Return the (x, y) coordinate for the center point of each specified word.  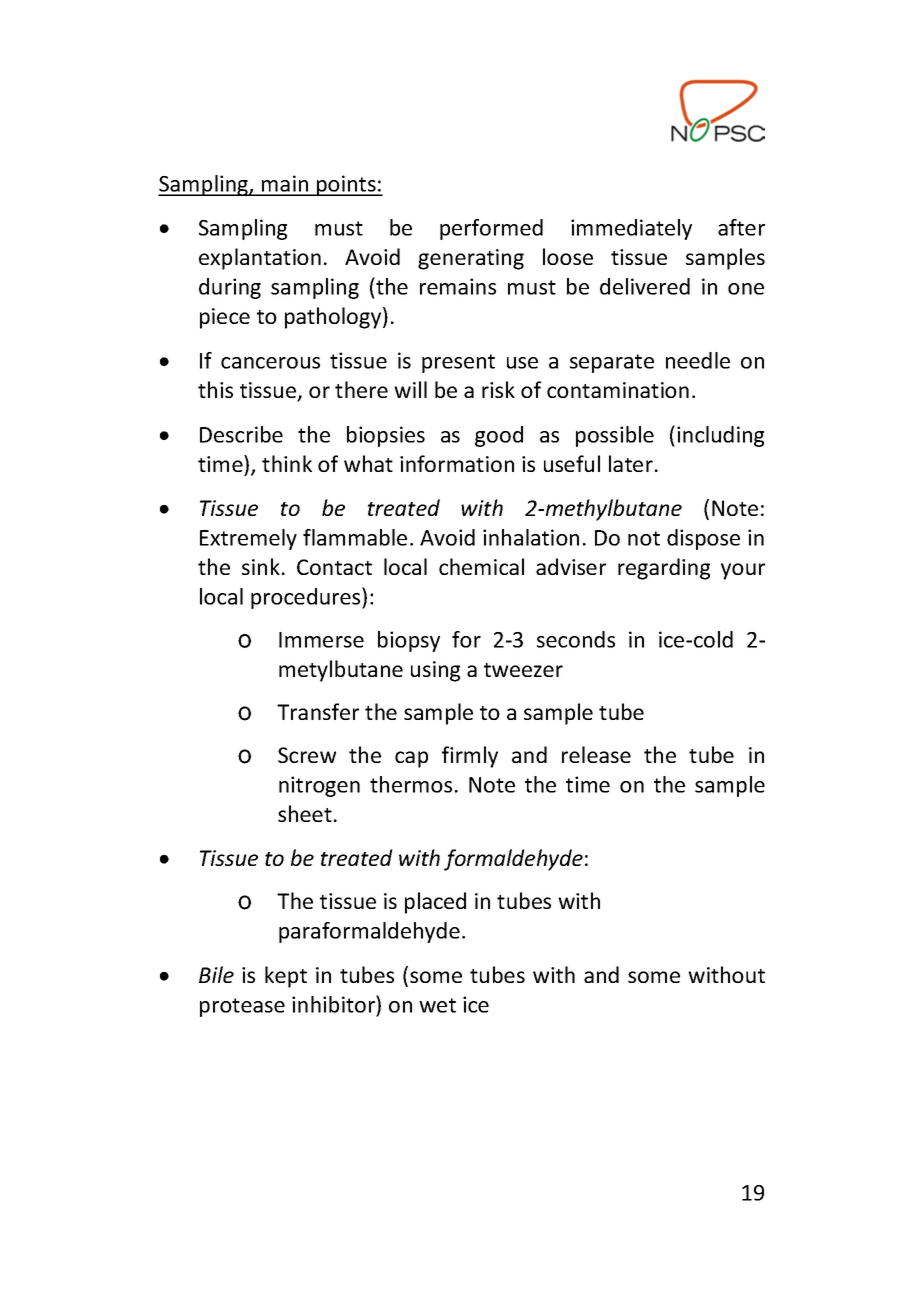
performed (491, 229)
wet (437, 1005)
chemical (481, 566)
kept (286, 977)
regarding (664, 569)
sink (261, 566)
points (346, 185)
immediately (631, 229)
